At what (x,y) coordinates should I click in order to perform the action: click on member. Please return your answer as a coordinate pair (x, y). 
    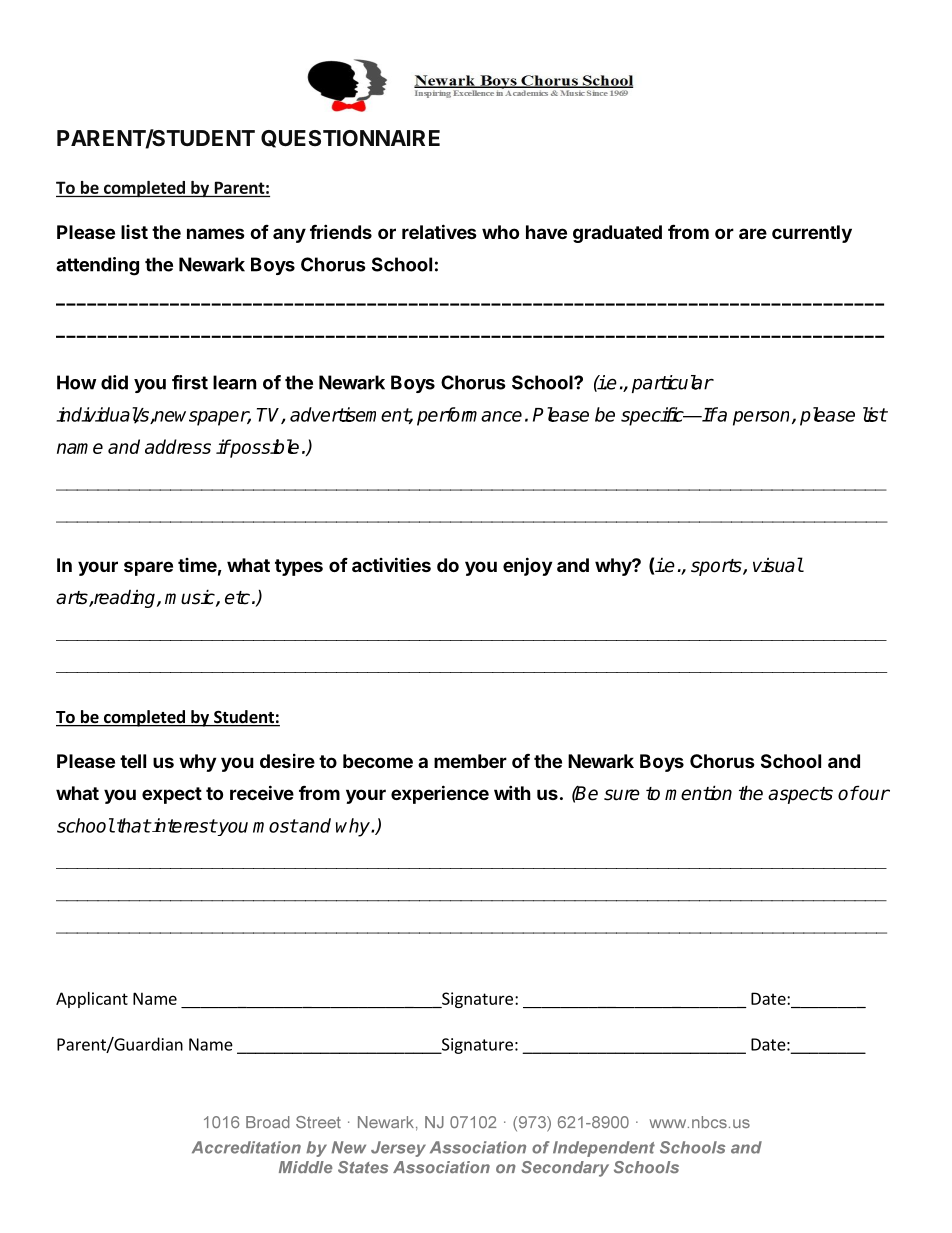
    Looking at the image, I should click on (470, 761).
